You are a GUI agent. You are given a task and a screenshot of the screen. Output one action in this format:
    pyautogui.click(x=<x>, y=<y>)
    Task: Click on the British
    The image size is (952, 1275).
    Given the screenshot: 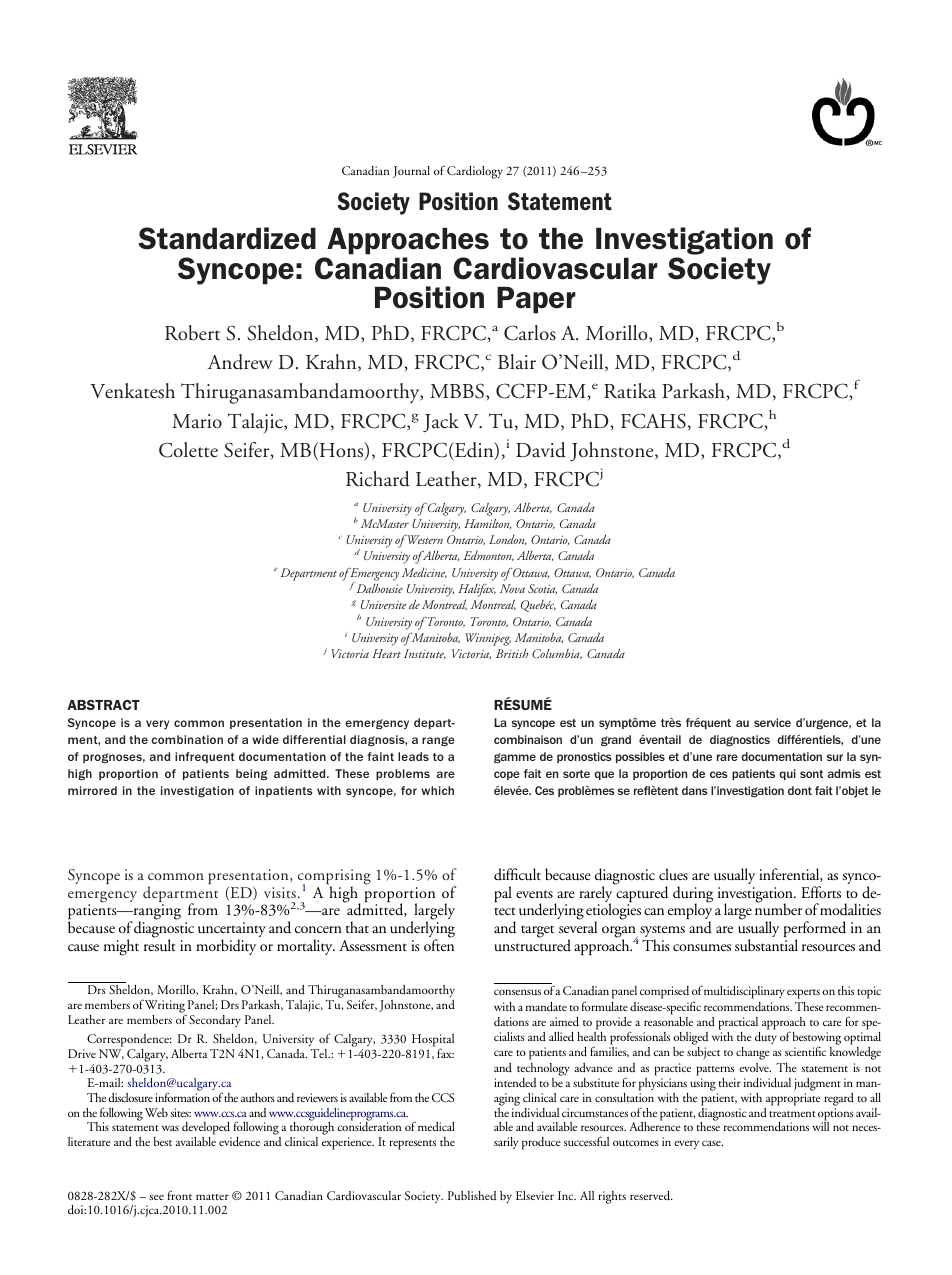 What is the action you would take?
    pyautogui.click(x=512, y=653)
